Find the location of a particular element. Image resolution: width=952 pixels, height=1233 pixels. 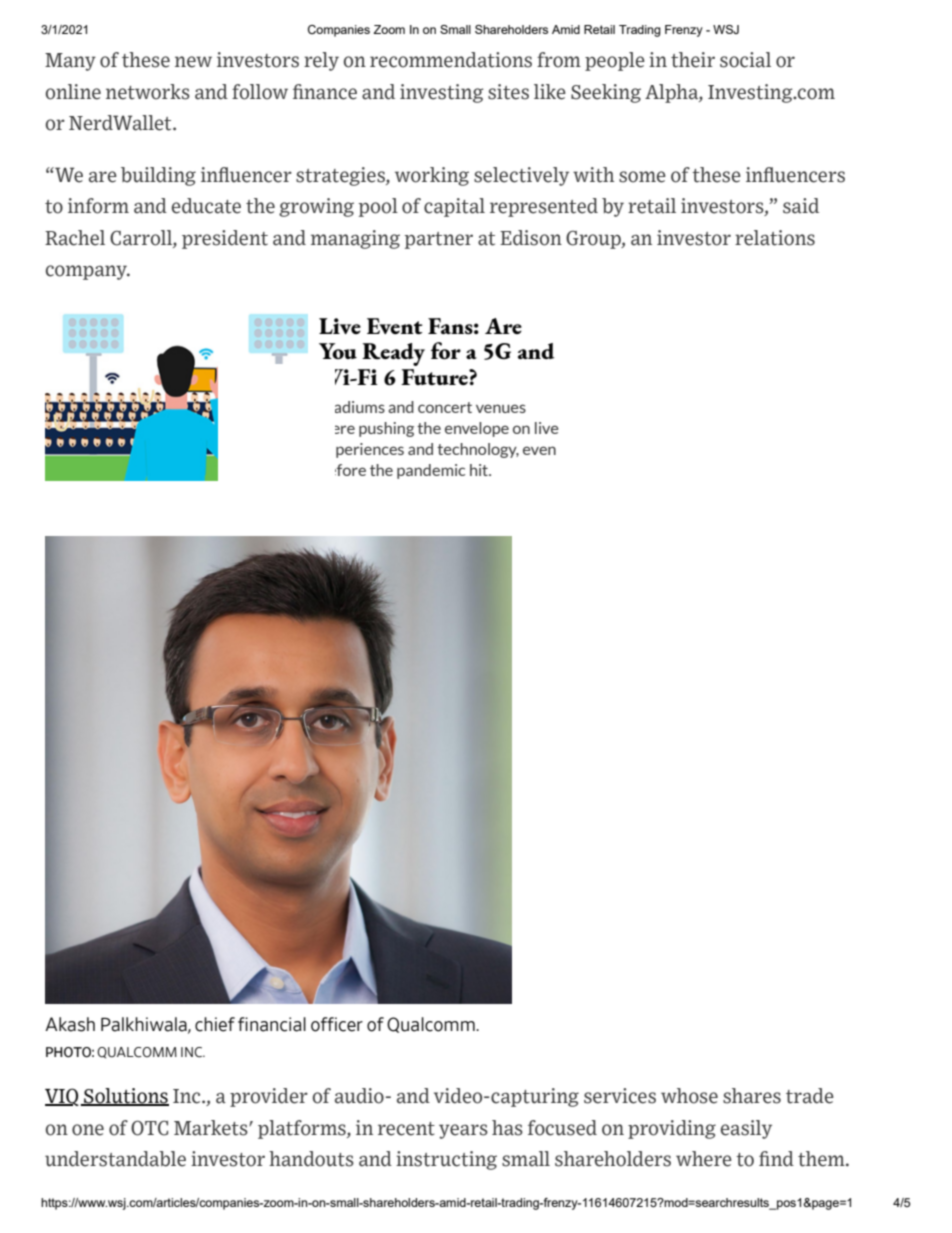

OTC is located at coordinates (149, 1128).
